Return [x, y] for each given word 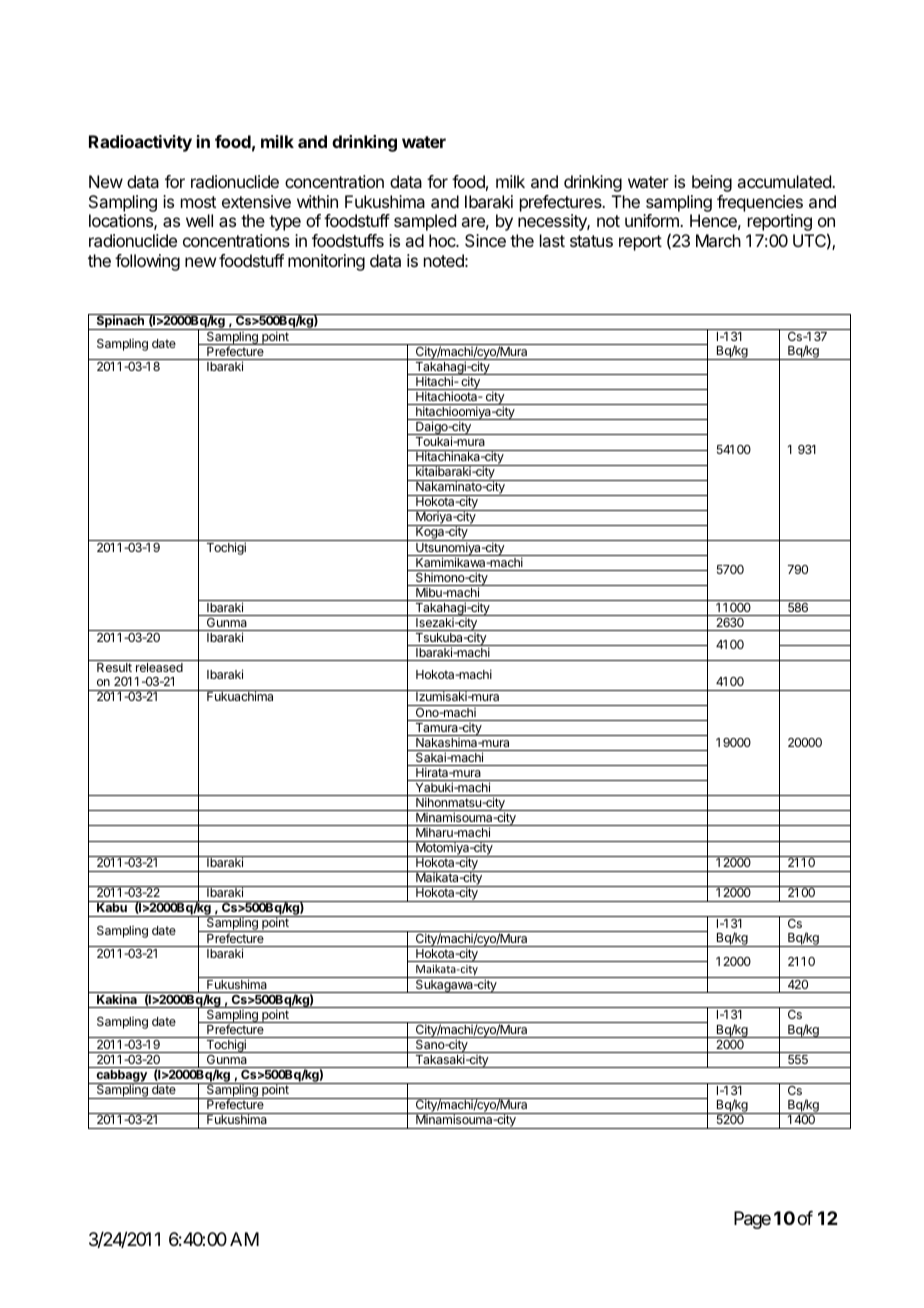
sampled [425, 222]
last [552, 240]
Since [485, 240]
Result [114, 667]
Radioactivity [140, 143]
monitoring [326, 262]
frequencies [760, 203]
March [718, 240]
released [159, 667]
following [147, 262]
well [199, 220]
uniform [653, 220]
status [591, 241]
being [712, 183]
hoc [443, 240]
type [285, 223]
